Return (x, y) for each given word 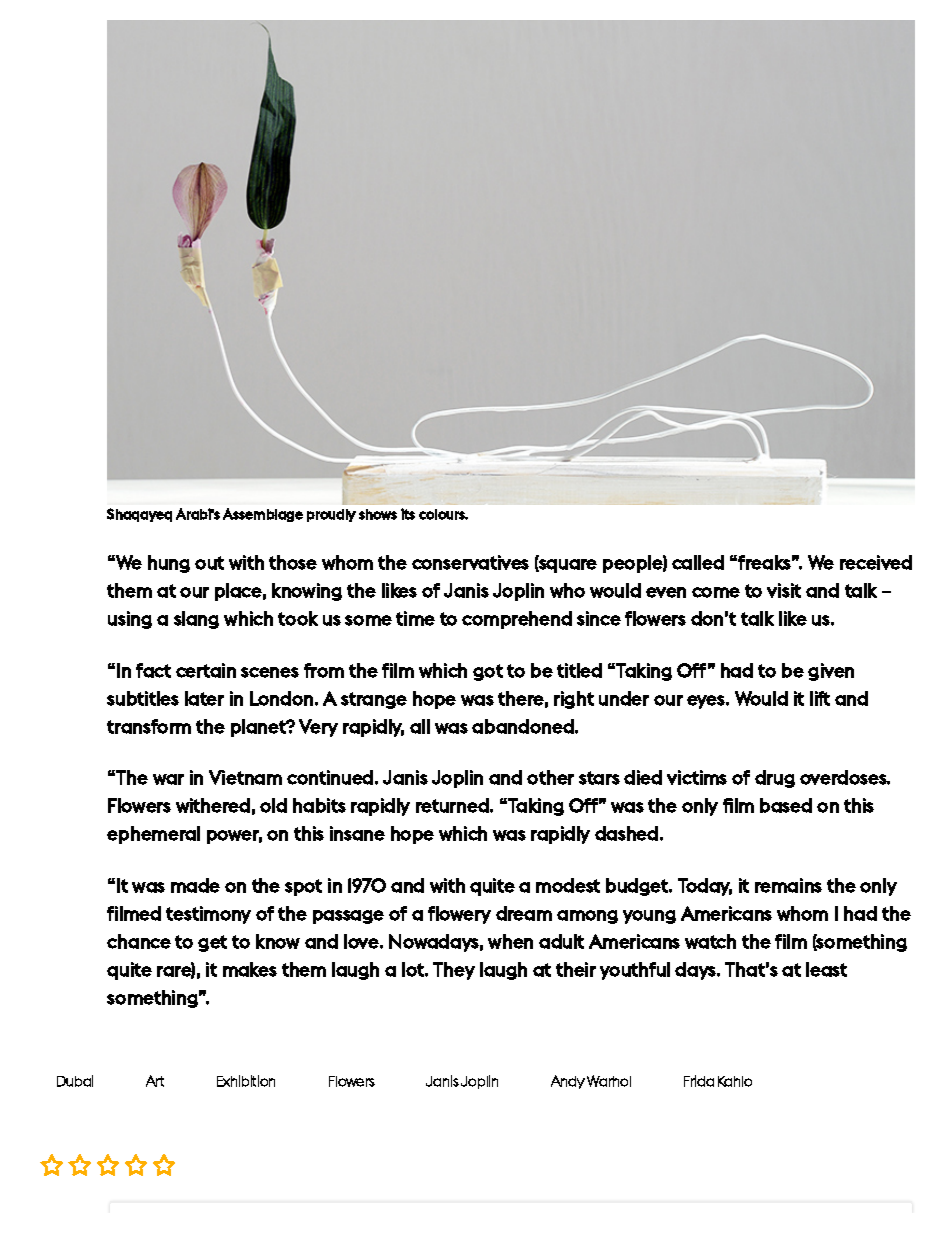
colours (443, 514)
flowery (459, 915)
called (698, 562)
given (831, 672)
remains (788, 885)
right (574, 700)
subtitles (143, 698)
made (195, 885)
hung (169, 564)
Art (155, 1081)
